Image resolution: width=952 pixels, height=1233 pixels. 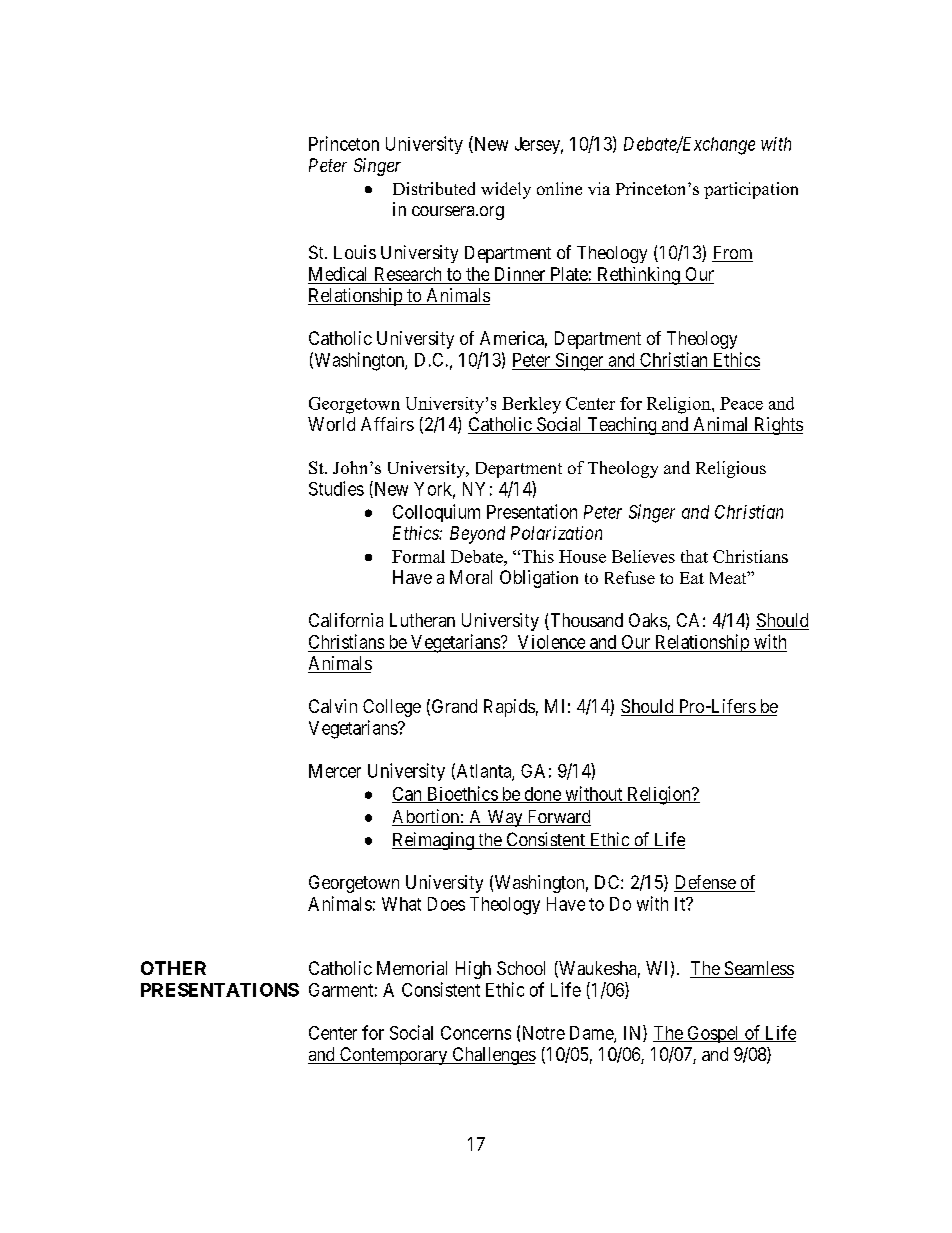 What do you see at coordinates (331, 424) in the document?
I see `World` at bounding box center [331, 424].
